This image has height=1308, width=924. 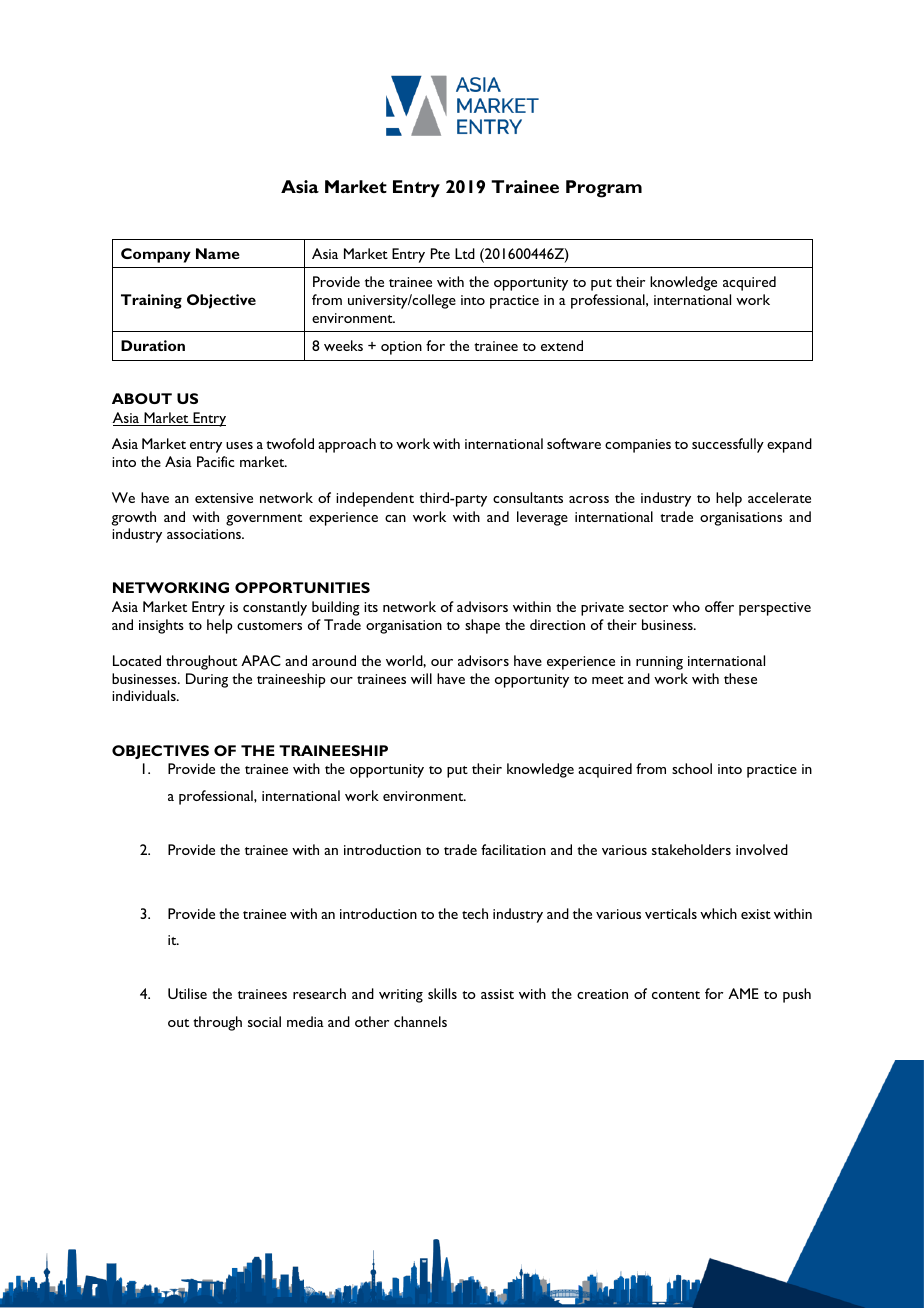 What do you see at coordinates (740, 678) in the image?
I see `these` at bounding box center [740, 678].
